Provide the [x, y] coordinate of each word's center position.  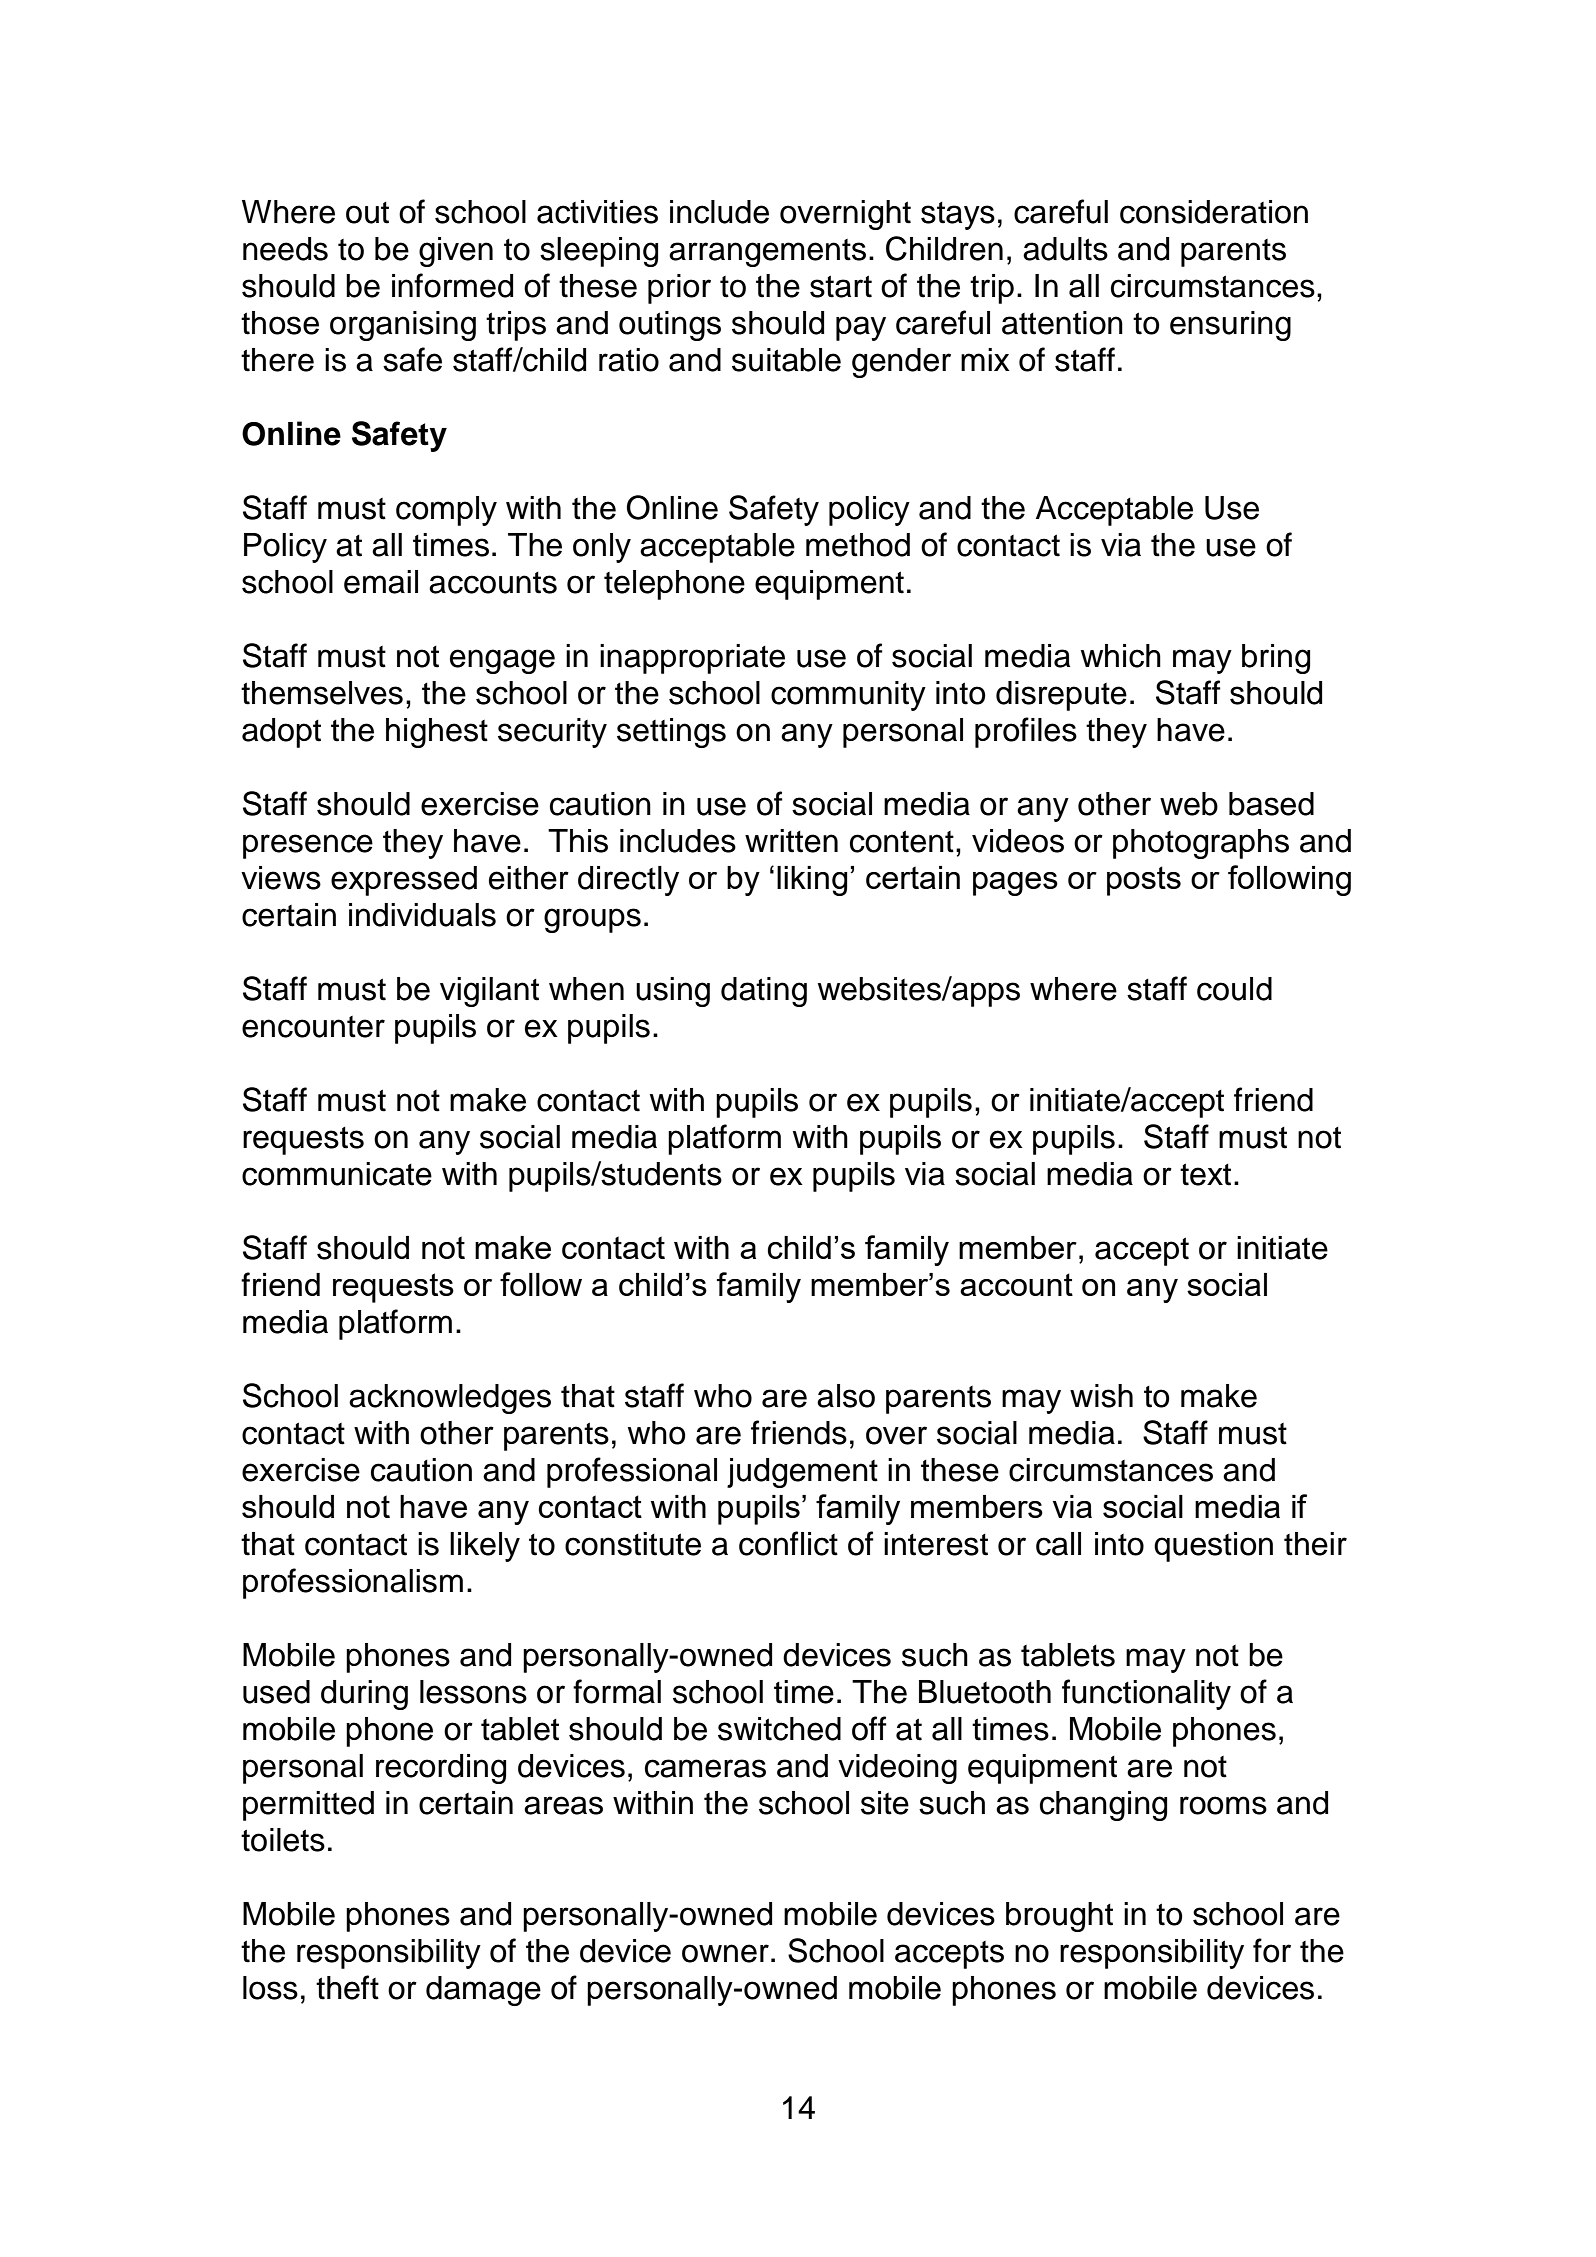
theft [347, 1987]
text [1205, 1174]
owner [725, 1953]
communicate [337, 1174]
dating [764, 992]
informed [452, 285]
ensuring [1230, 326]
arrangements [767, 253]
